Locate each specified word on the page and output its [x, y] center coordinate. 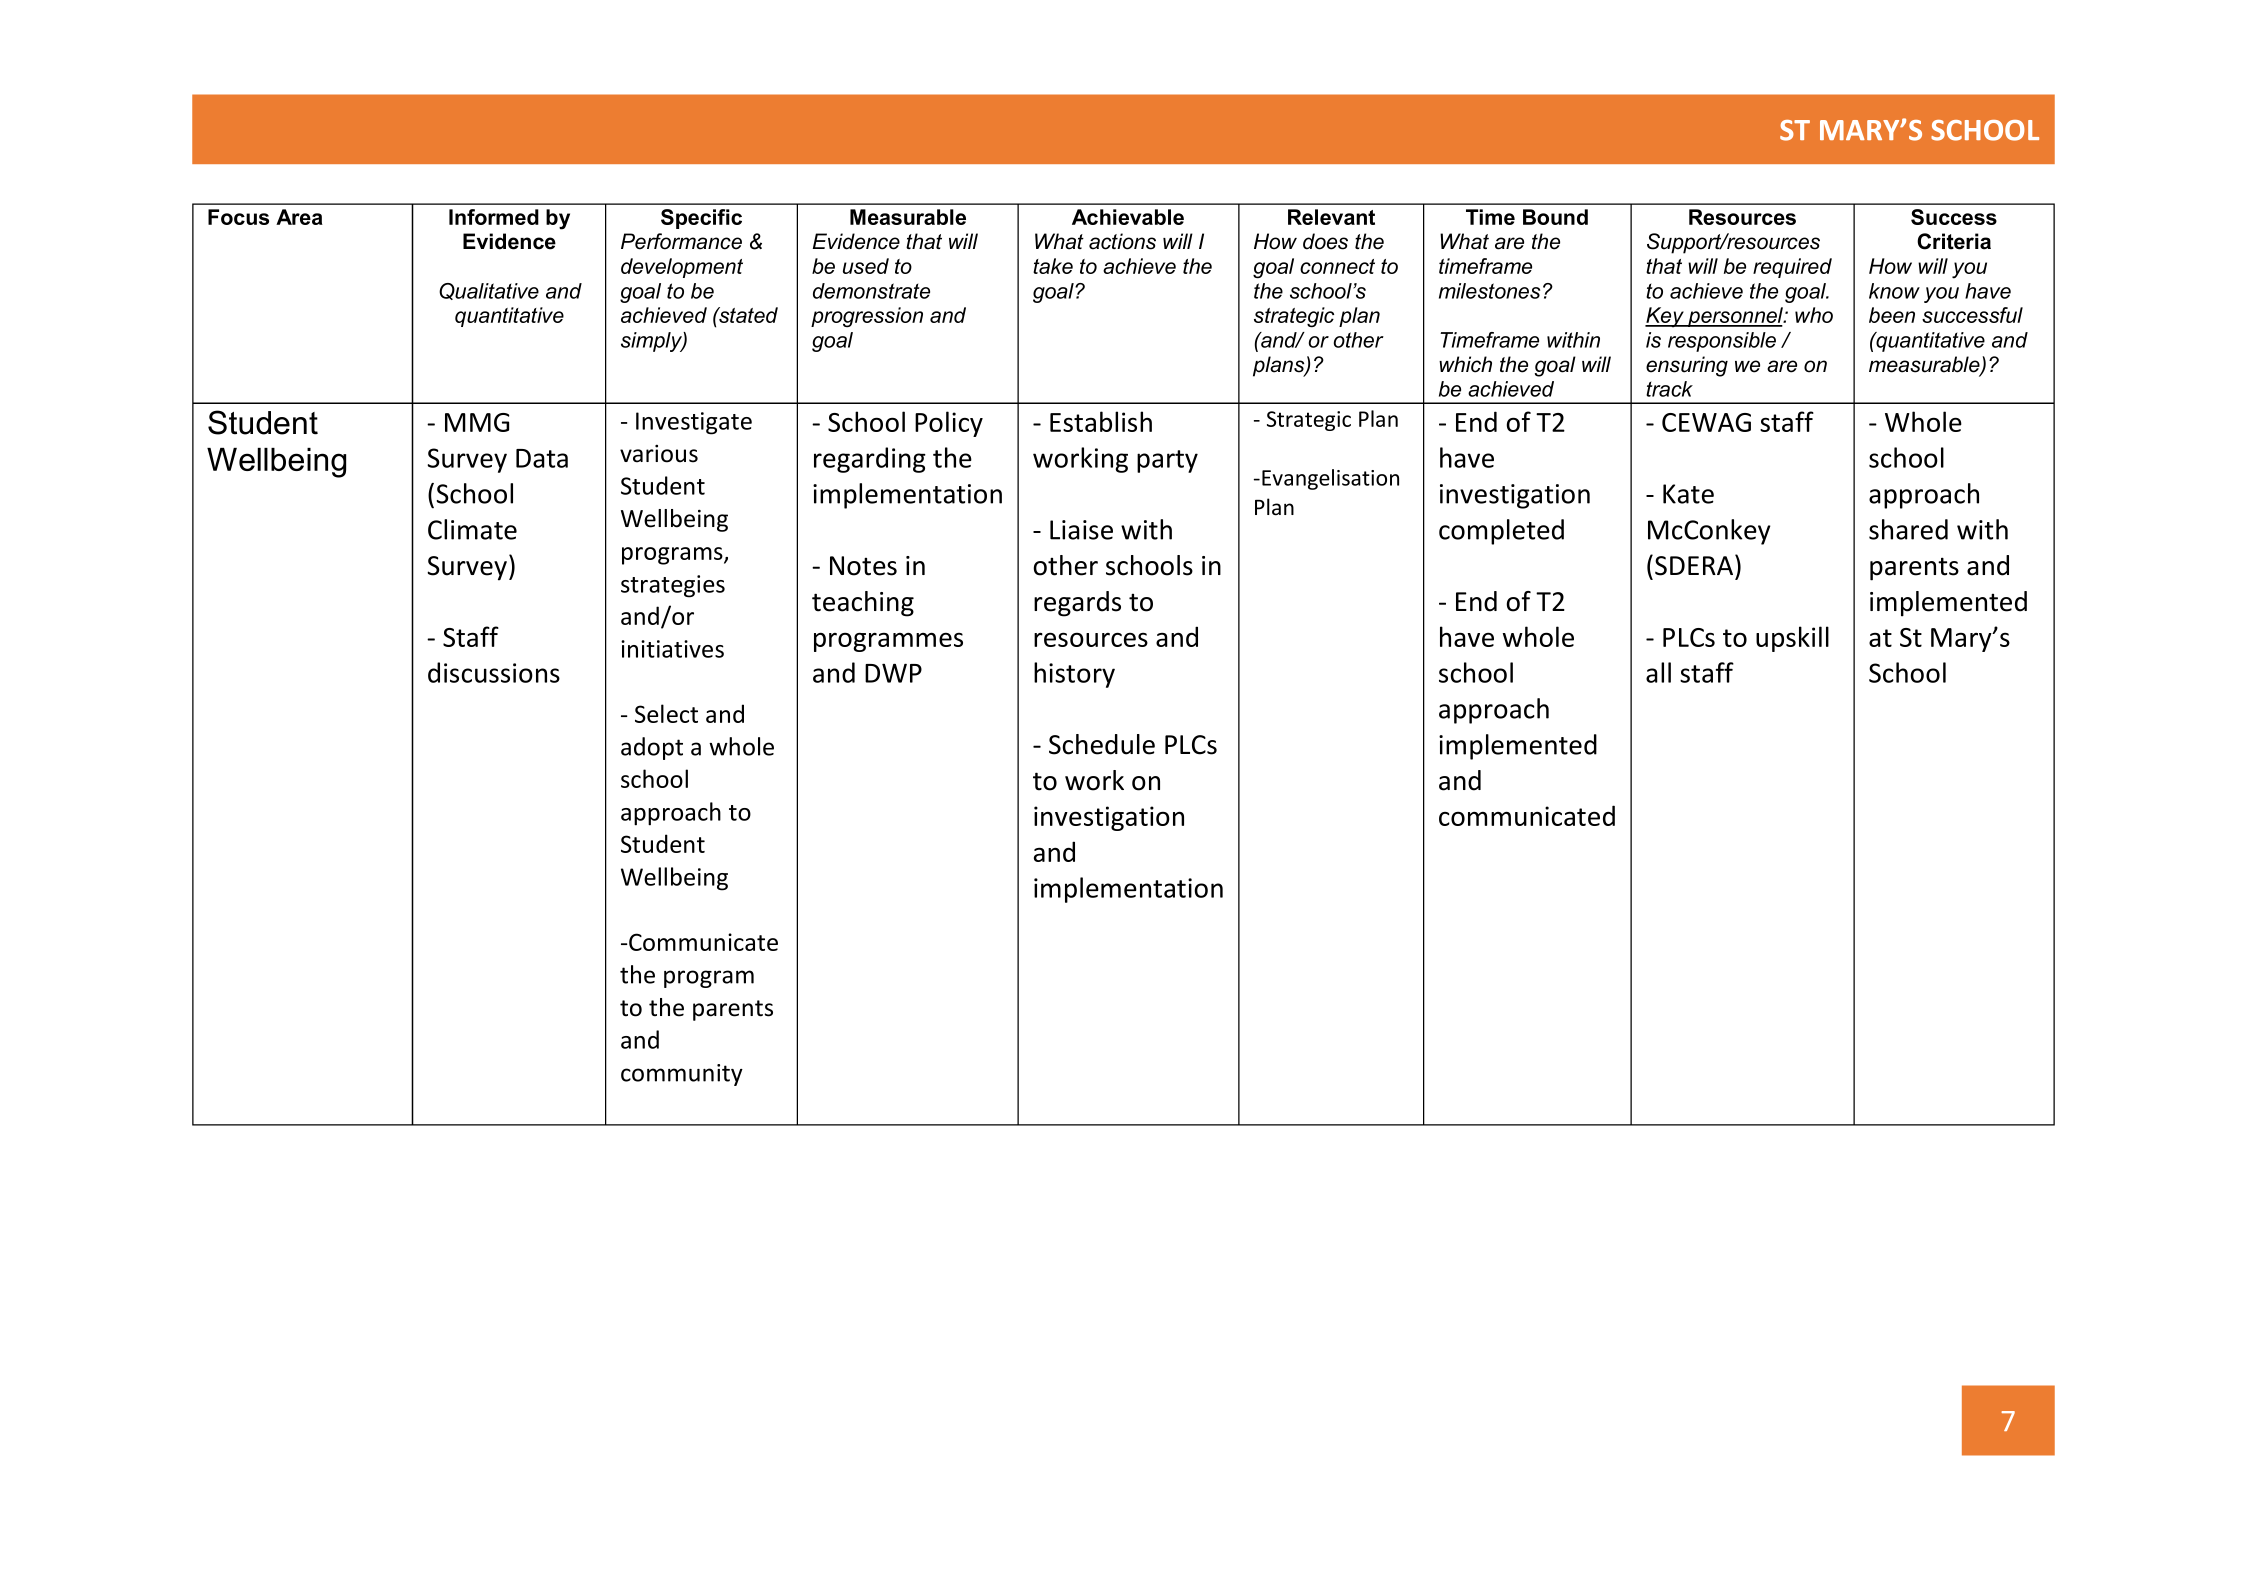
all [1658, 672]
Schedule [1102, 744]
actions [1122, 241]
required [1792, 268]
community [682, 1075]
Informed [494, 217]
